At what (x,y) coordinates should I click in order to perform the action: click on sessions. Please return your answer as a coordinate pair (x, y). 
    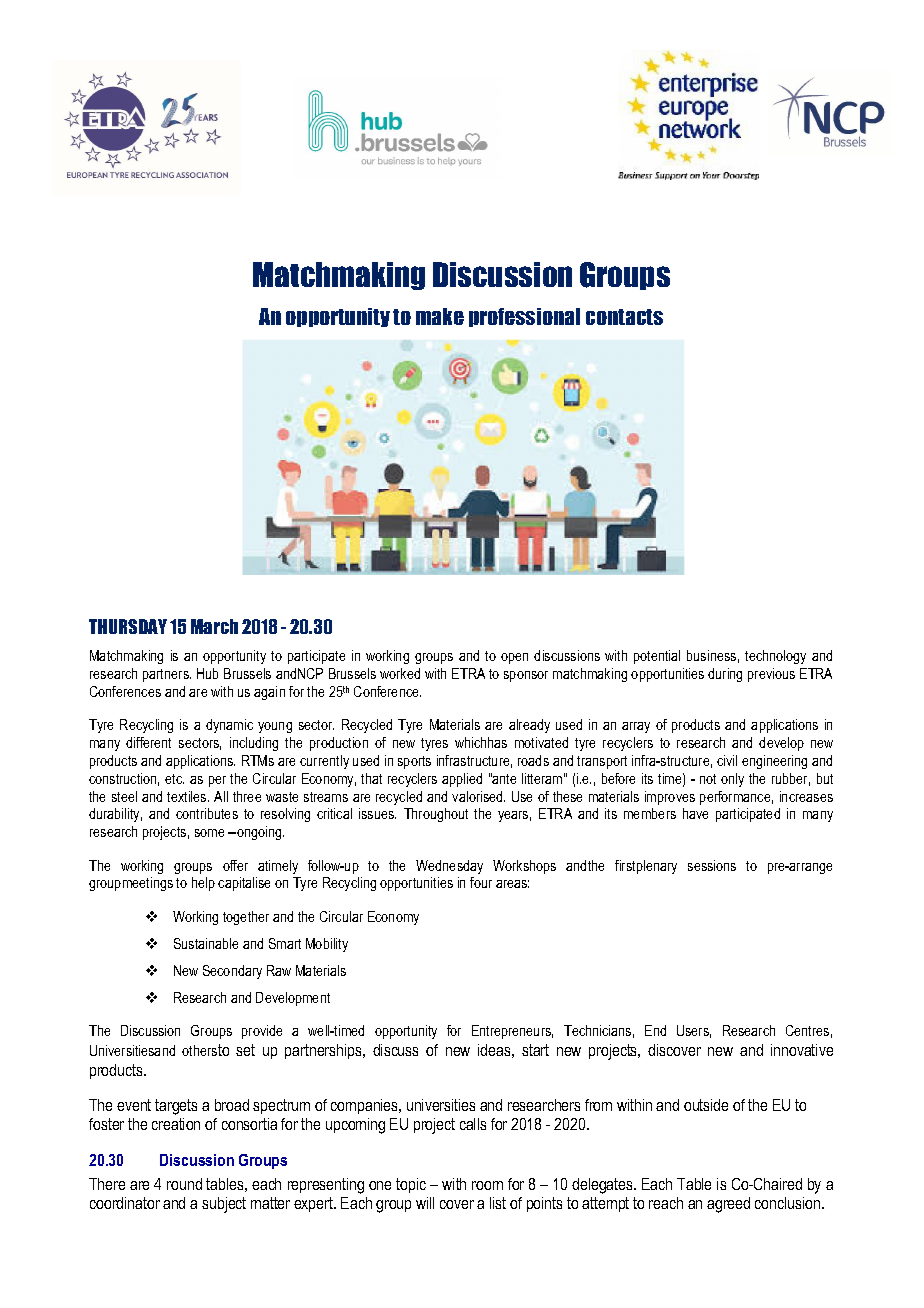
    Looking at the image, I should click on (712, 865).
